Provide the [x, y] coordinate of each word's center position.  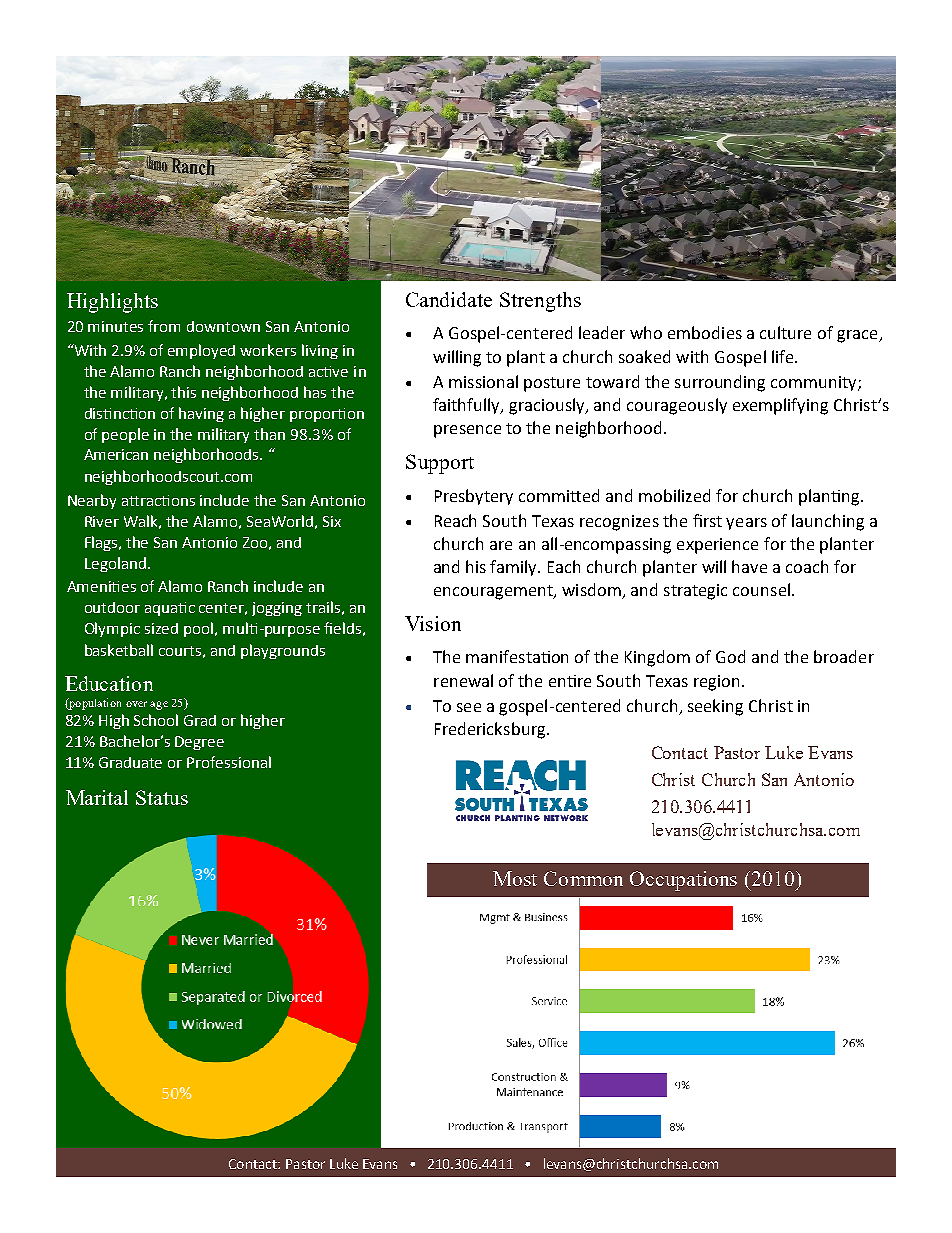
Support [440, 464]
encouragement [494, 592]
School [156, 720]
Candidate [449, 299]
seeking [715, 707]
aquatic [170, 609]
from [164, 326]
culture [785, 332]
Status [162, 797]
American [116, 454]
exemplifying [780, 406]
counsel [761, 589]
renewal [463, 680]
